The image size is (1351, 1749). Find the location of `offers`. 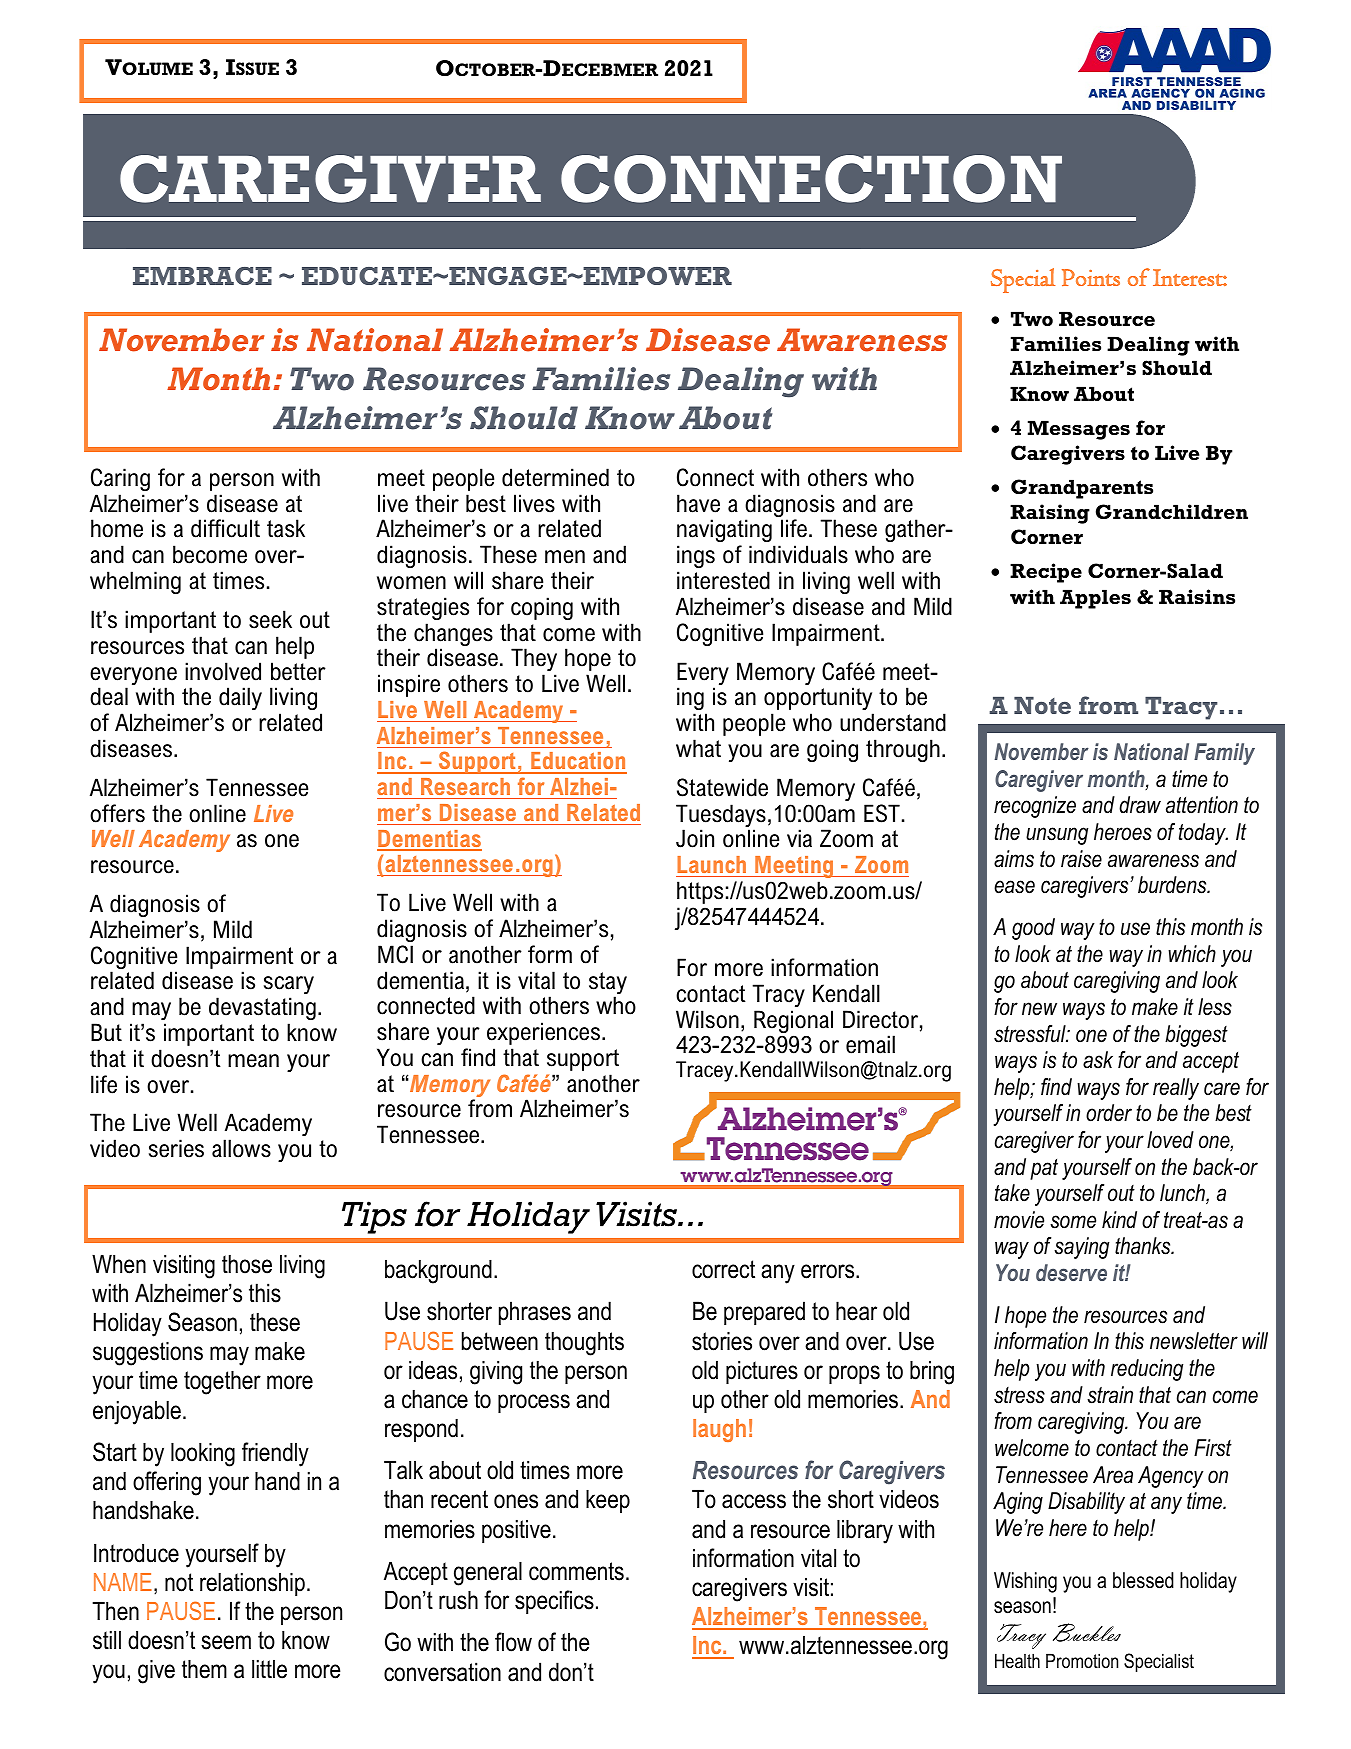

offers is located at coordinates (117, 813).
